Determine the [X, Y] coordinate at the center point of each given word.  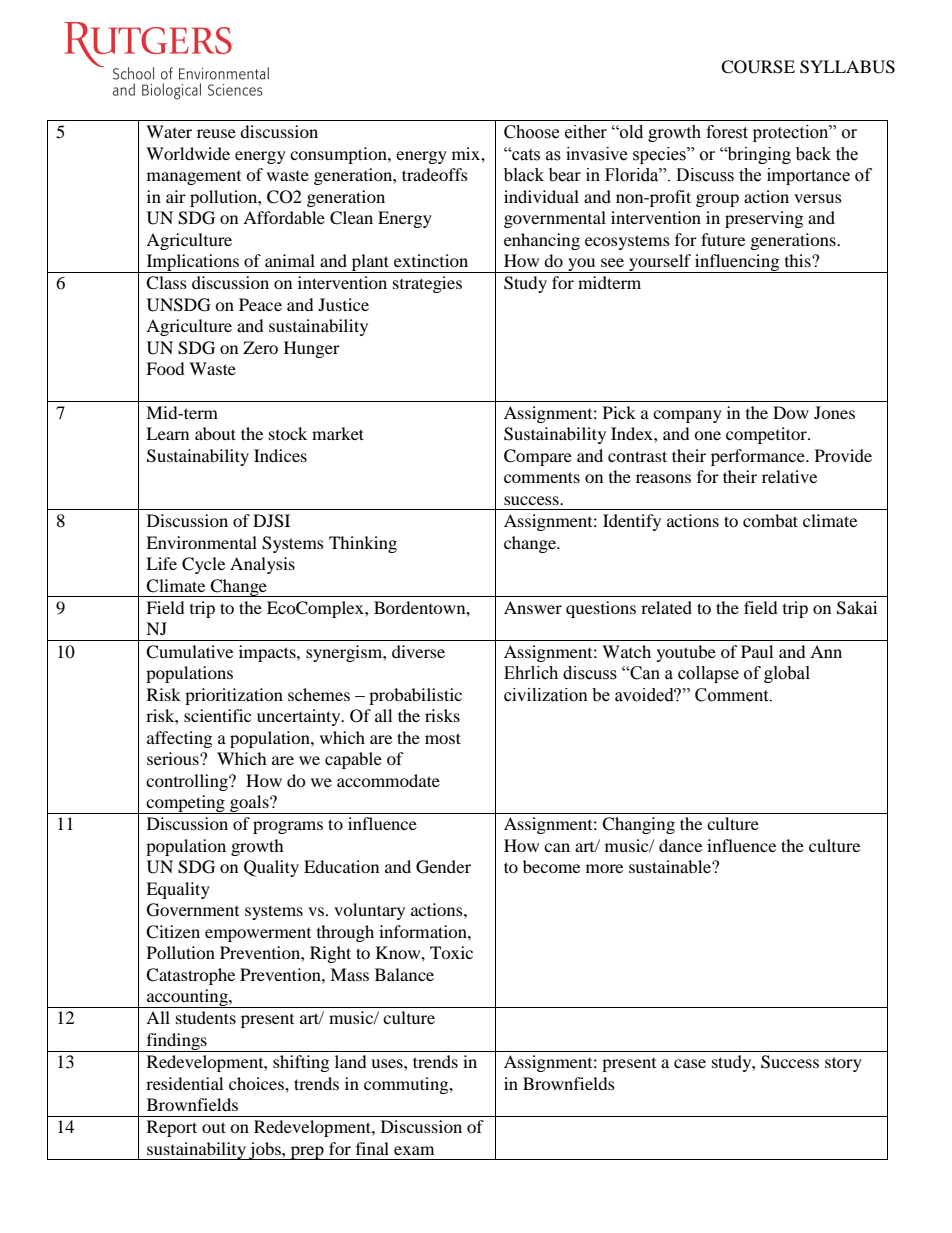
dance [680, 845]
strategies [427, 284]
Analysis [262, 565]
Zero [260, 347]
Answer [533, 607]
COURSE [758, 67]
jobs [265, 1151]
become [551, 866]
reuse [216, 133]
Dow [791, 412]
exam [414, 1150]
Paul [757, 651]
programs [288, 827]
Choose [531, 132]
